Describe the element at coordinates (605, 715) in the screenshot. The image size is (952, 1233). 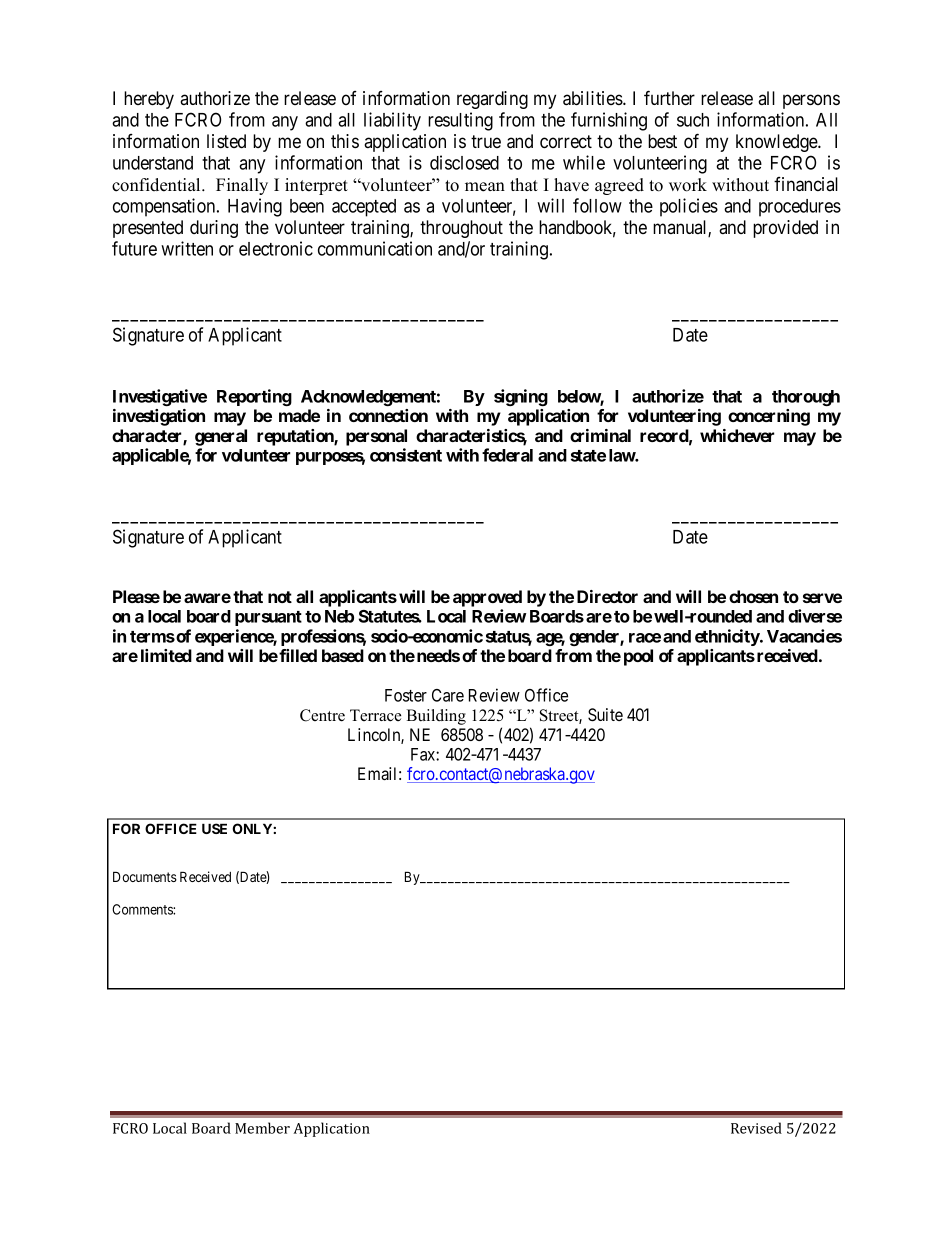
I see `Suite` at that location.
